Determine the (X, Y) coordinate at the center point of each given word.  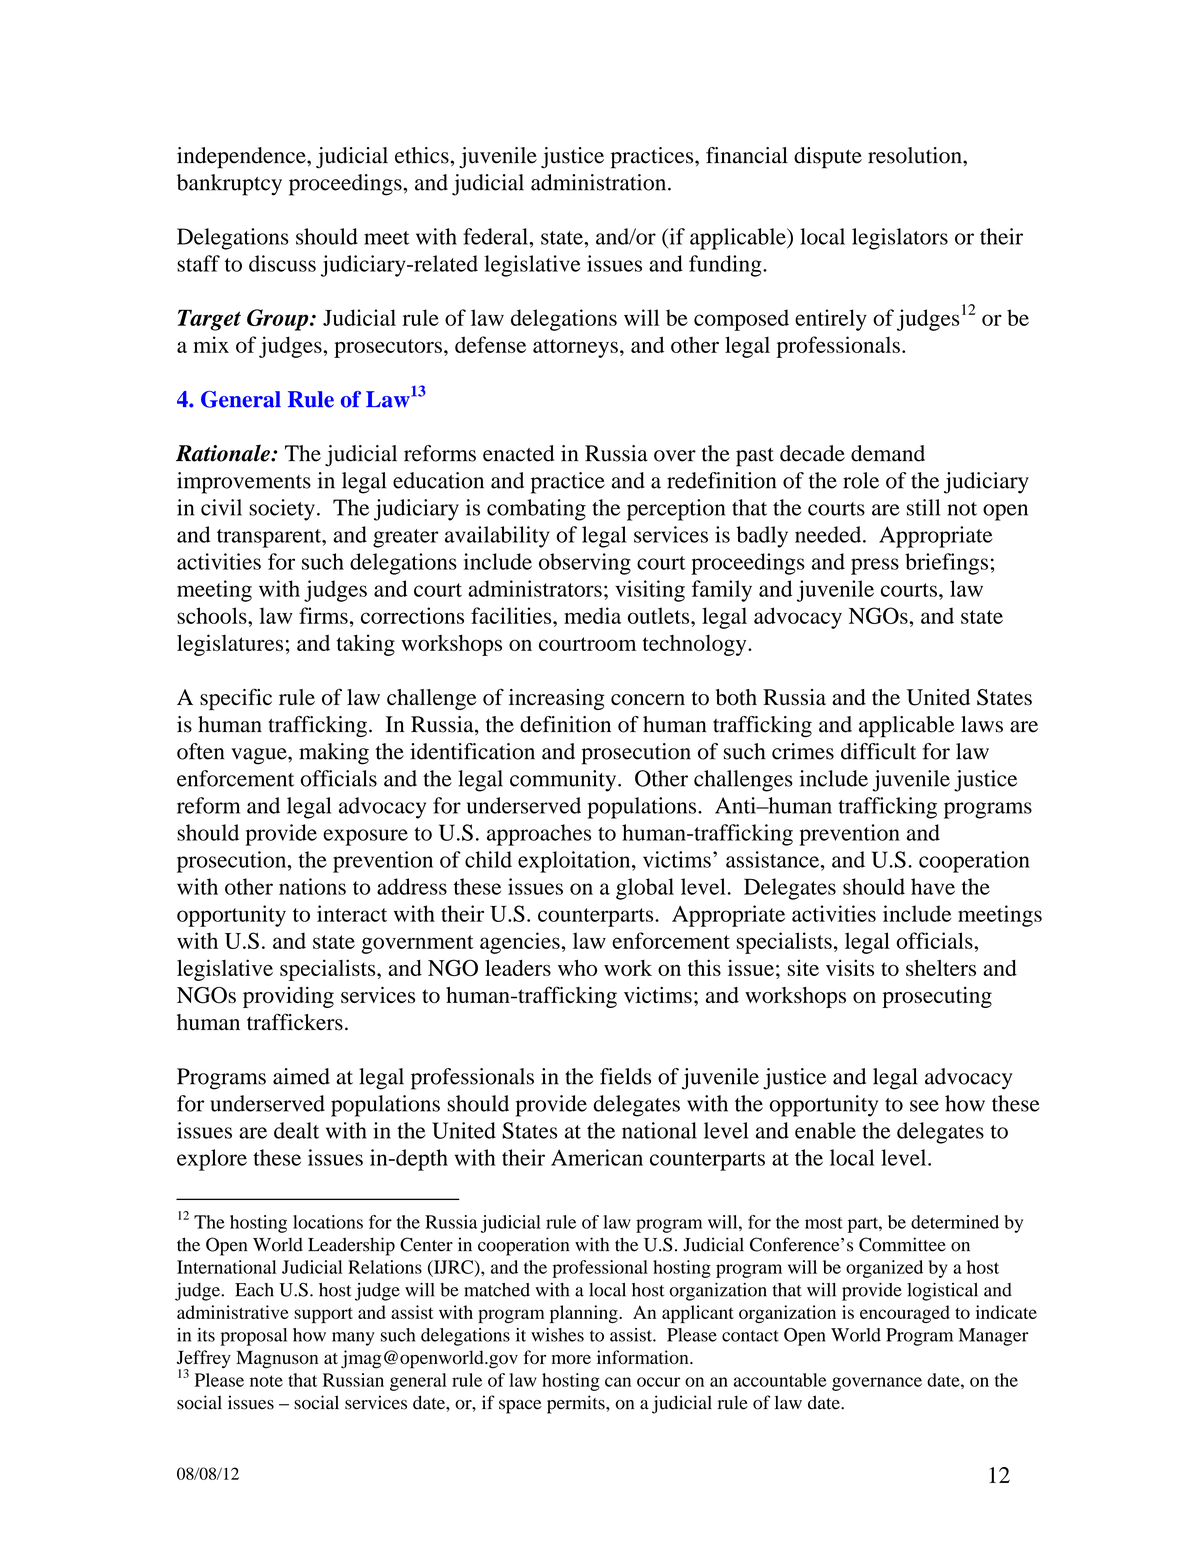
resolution (916, 155)
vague (260, 756)
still (923, 507)
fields (625, 1076)
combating (536, 510)
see (924, 1106)
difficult (878, 751)
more (571, 1359)
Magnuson (277, 1359)
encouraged (905, 1314)
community (564, 781)
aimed (301, 1076)
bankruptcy (229, 185)
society (282, 510)
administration (600, 182)
